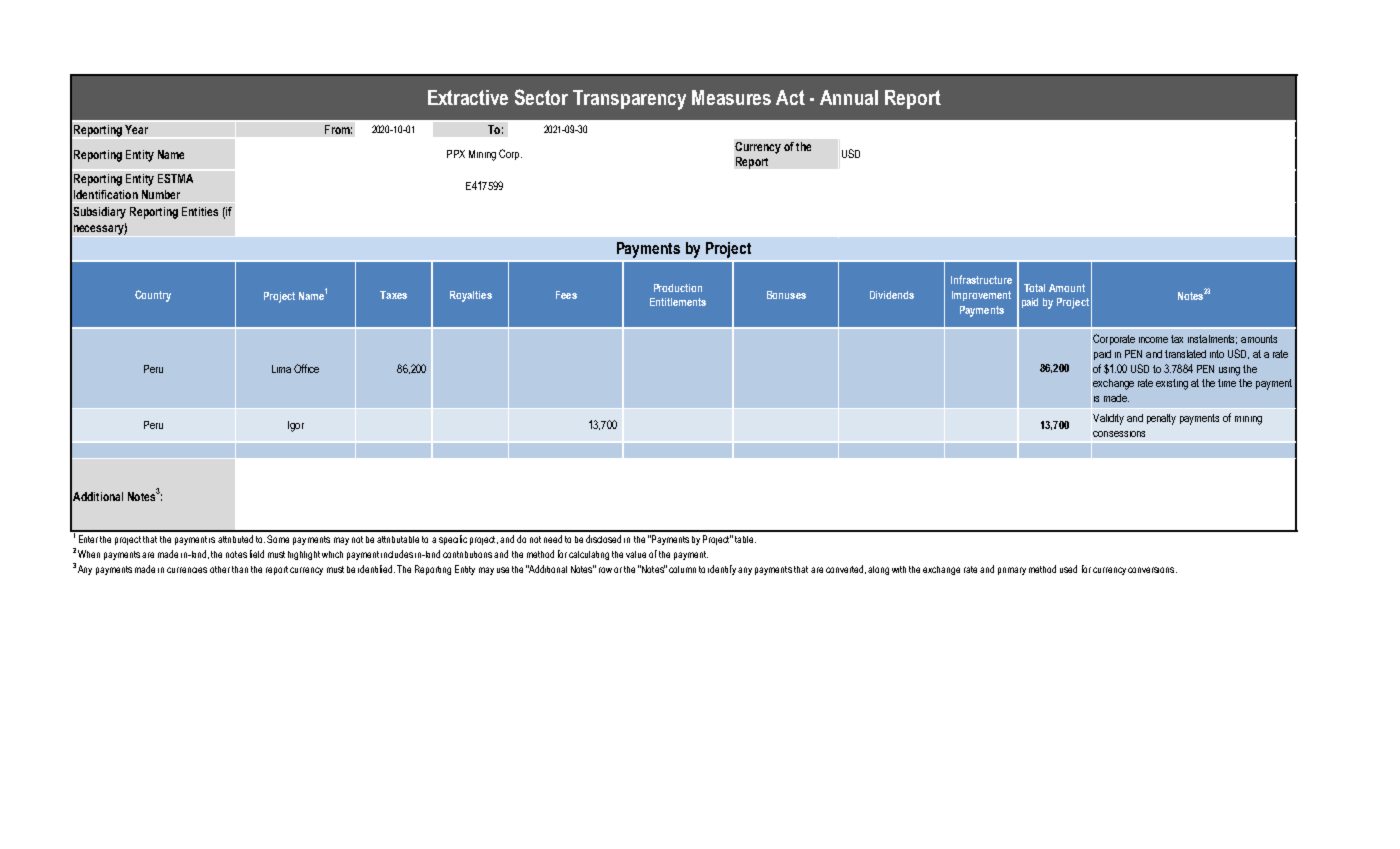 This screenshot has height=849, width=1400. I want to click on Annual, so click(849, 97).
